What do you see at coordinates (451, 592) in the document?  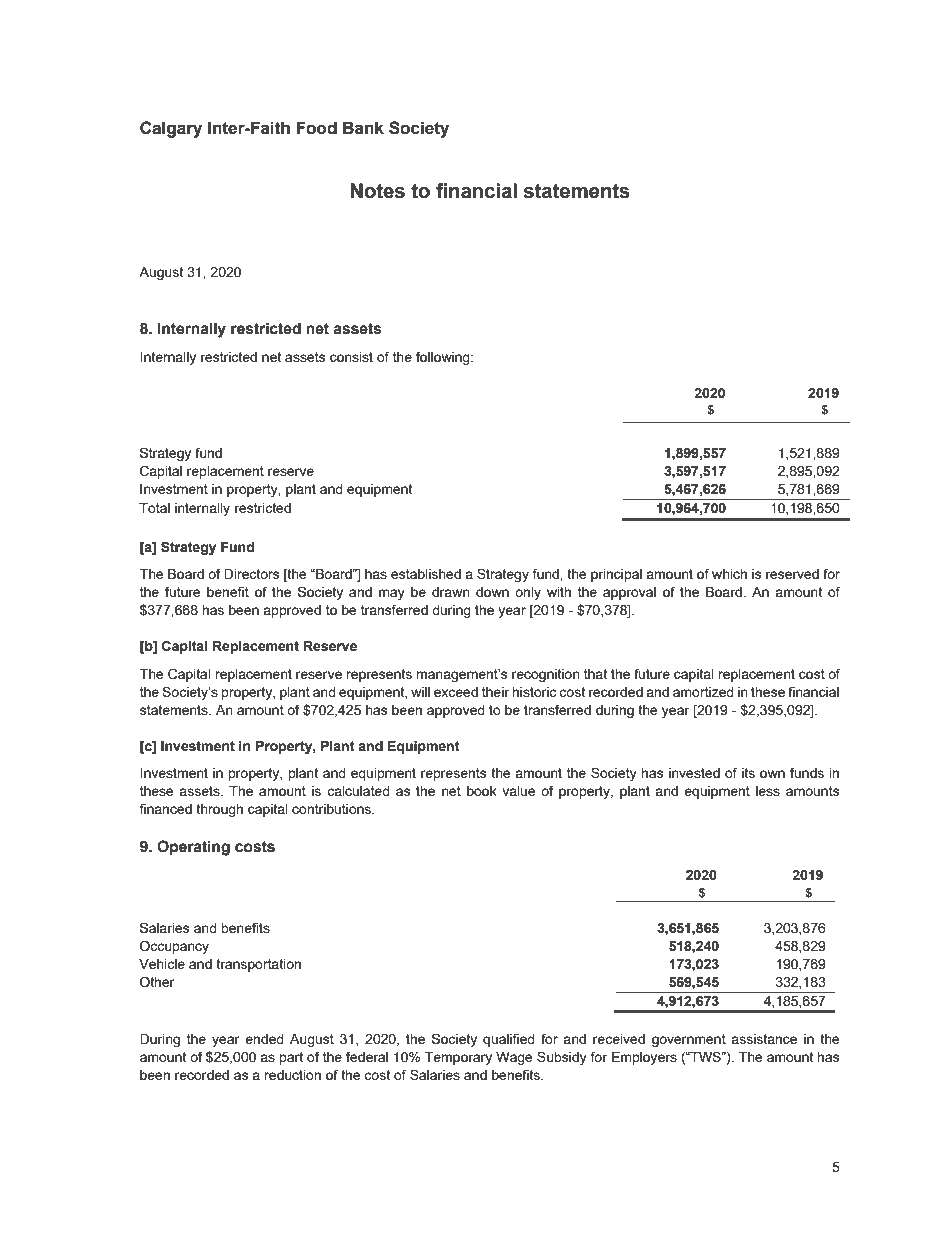 I see `drawn` at bounding box center [451, 592].
